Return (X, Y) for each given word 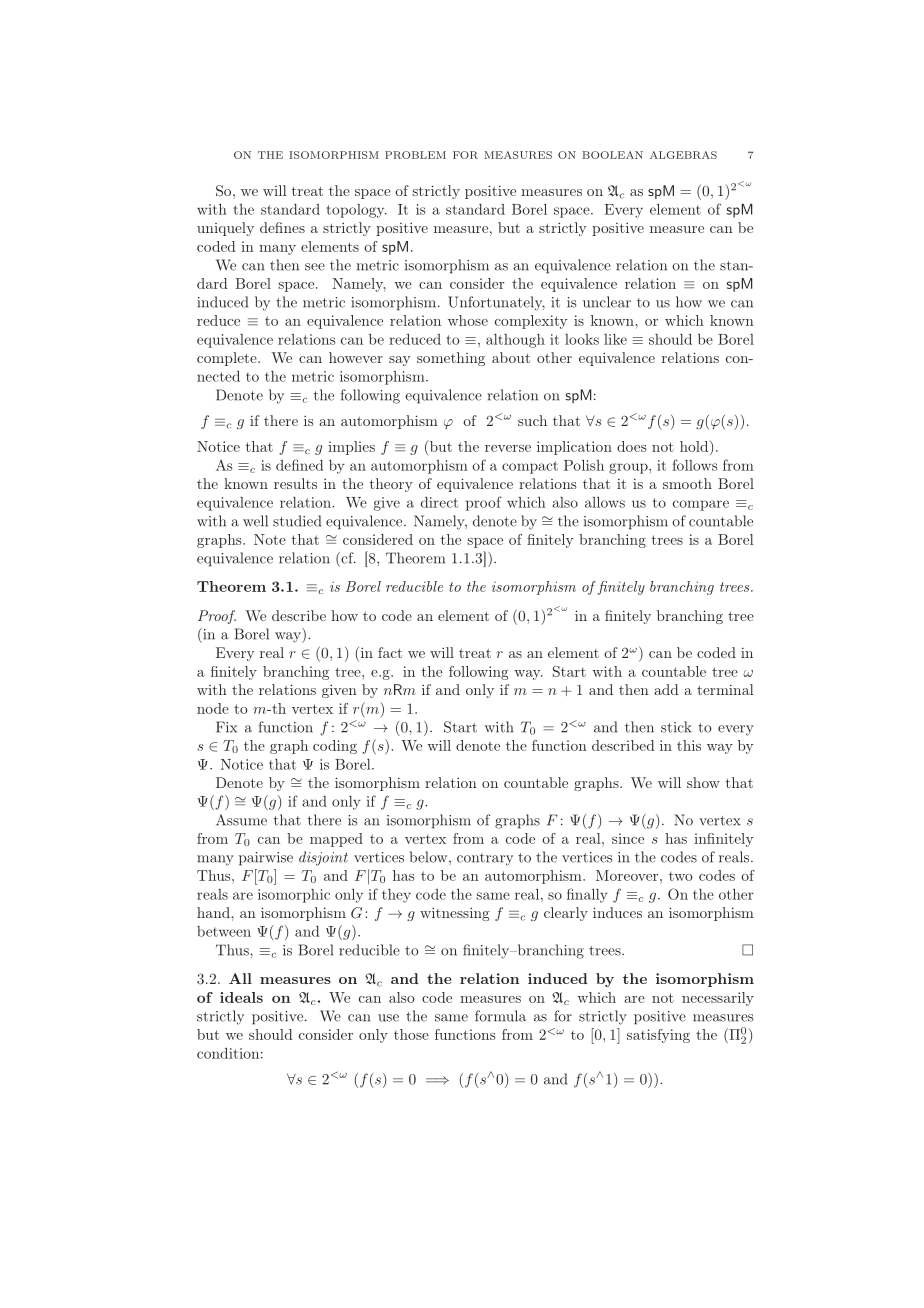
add (666, 689)
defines (282, 227)
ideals (241, 997)
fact (390, 652)
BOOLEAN (612, 155)
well (255, 521)
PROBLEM (415, 155)
